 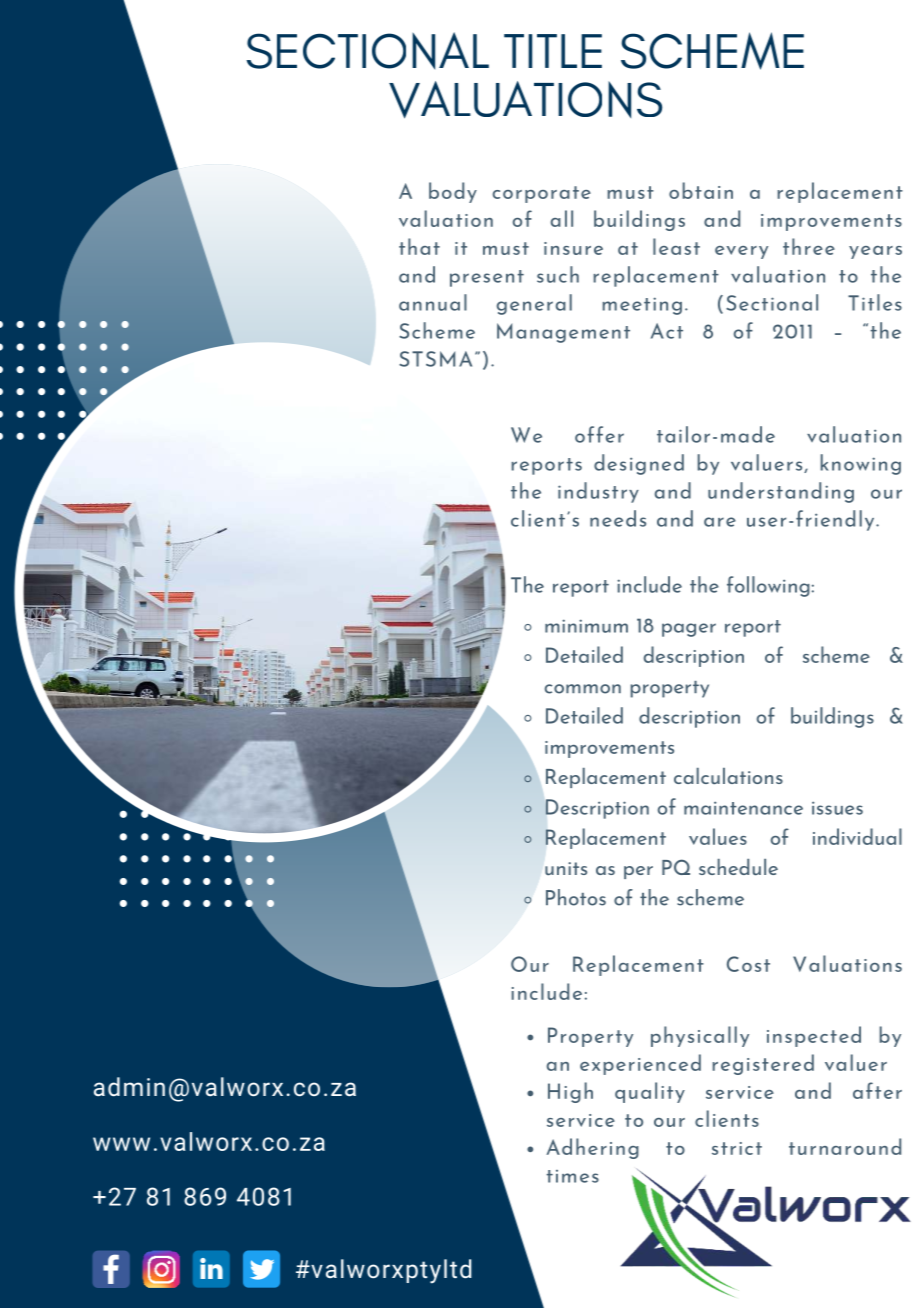 What do you see at coordinates (586, 626) in the screenshot?
I see `minimum` at bounding box center [586, 626].
